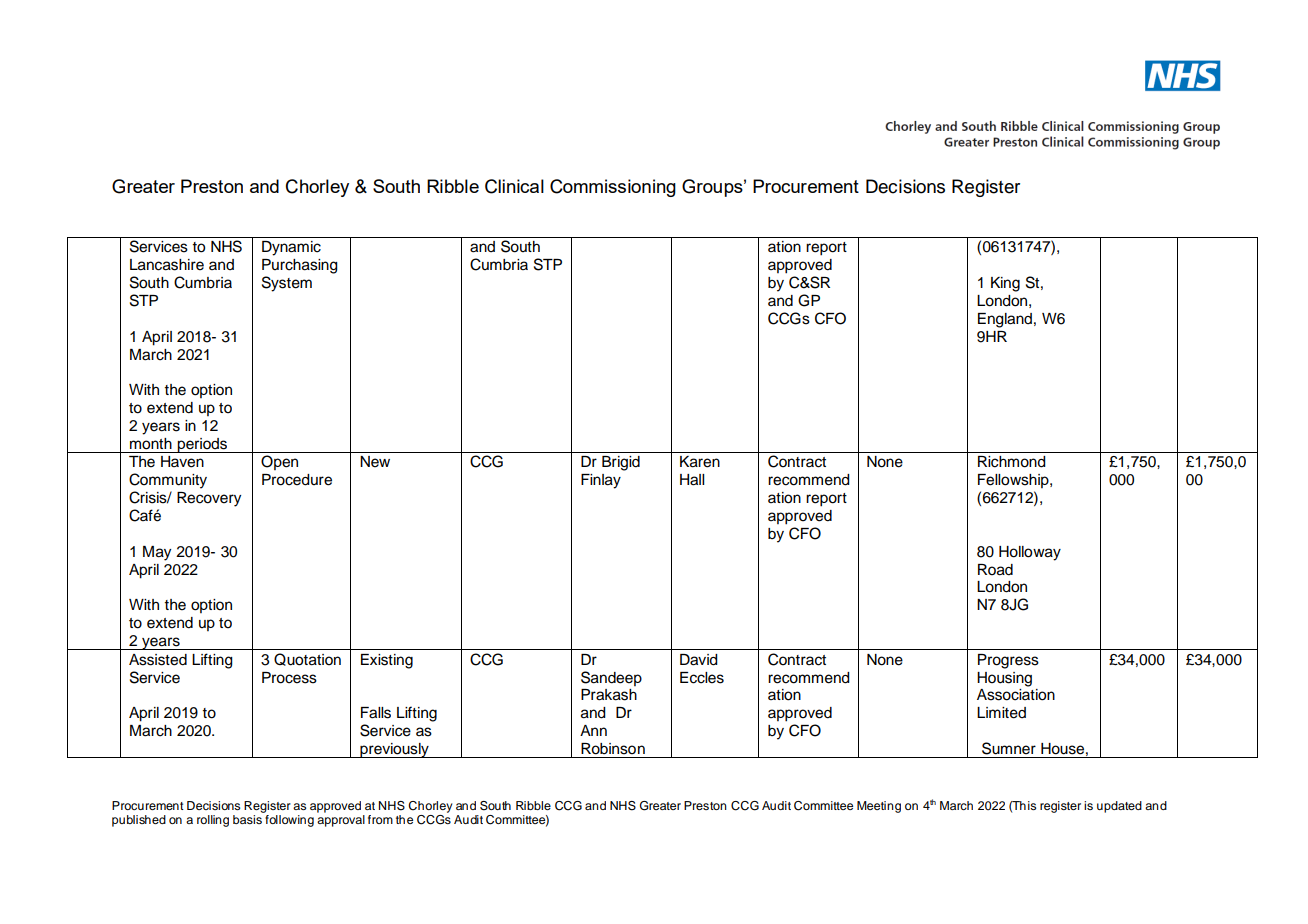 This screenshot has height=924, width=1308. I want to click on Robinson, so click(613, 749).
